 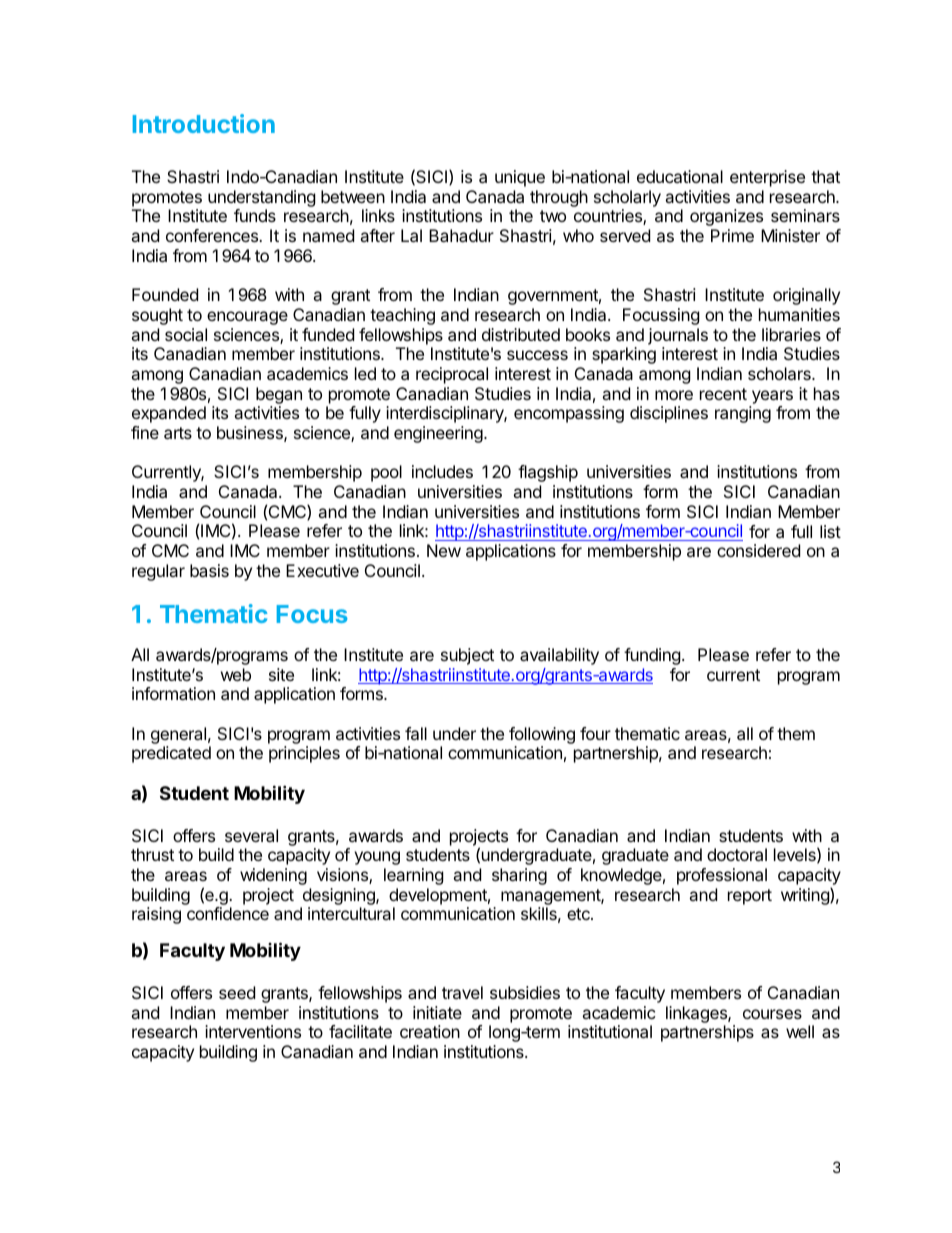 What do you see at coordinates (237, 992) in the page?
I see `seed` at bounding box center [237, 992].
